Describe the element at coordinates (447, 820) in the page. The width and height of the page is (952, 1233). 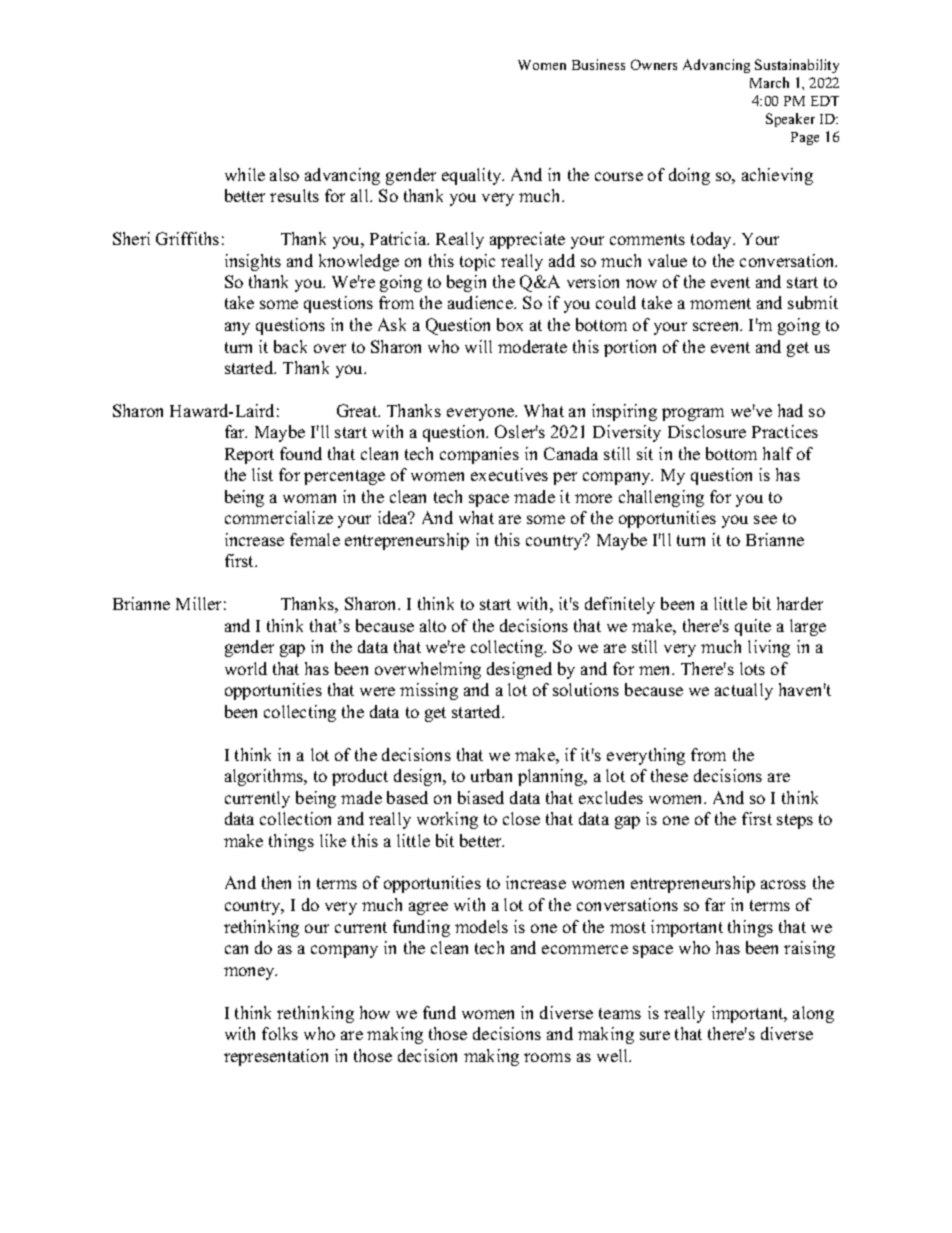
I see `working` at that location.
